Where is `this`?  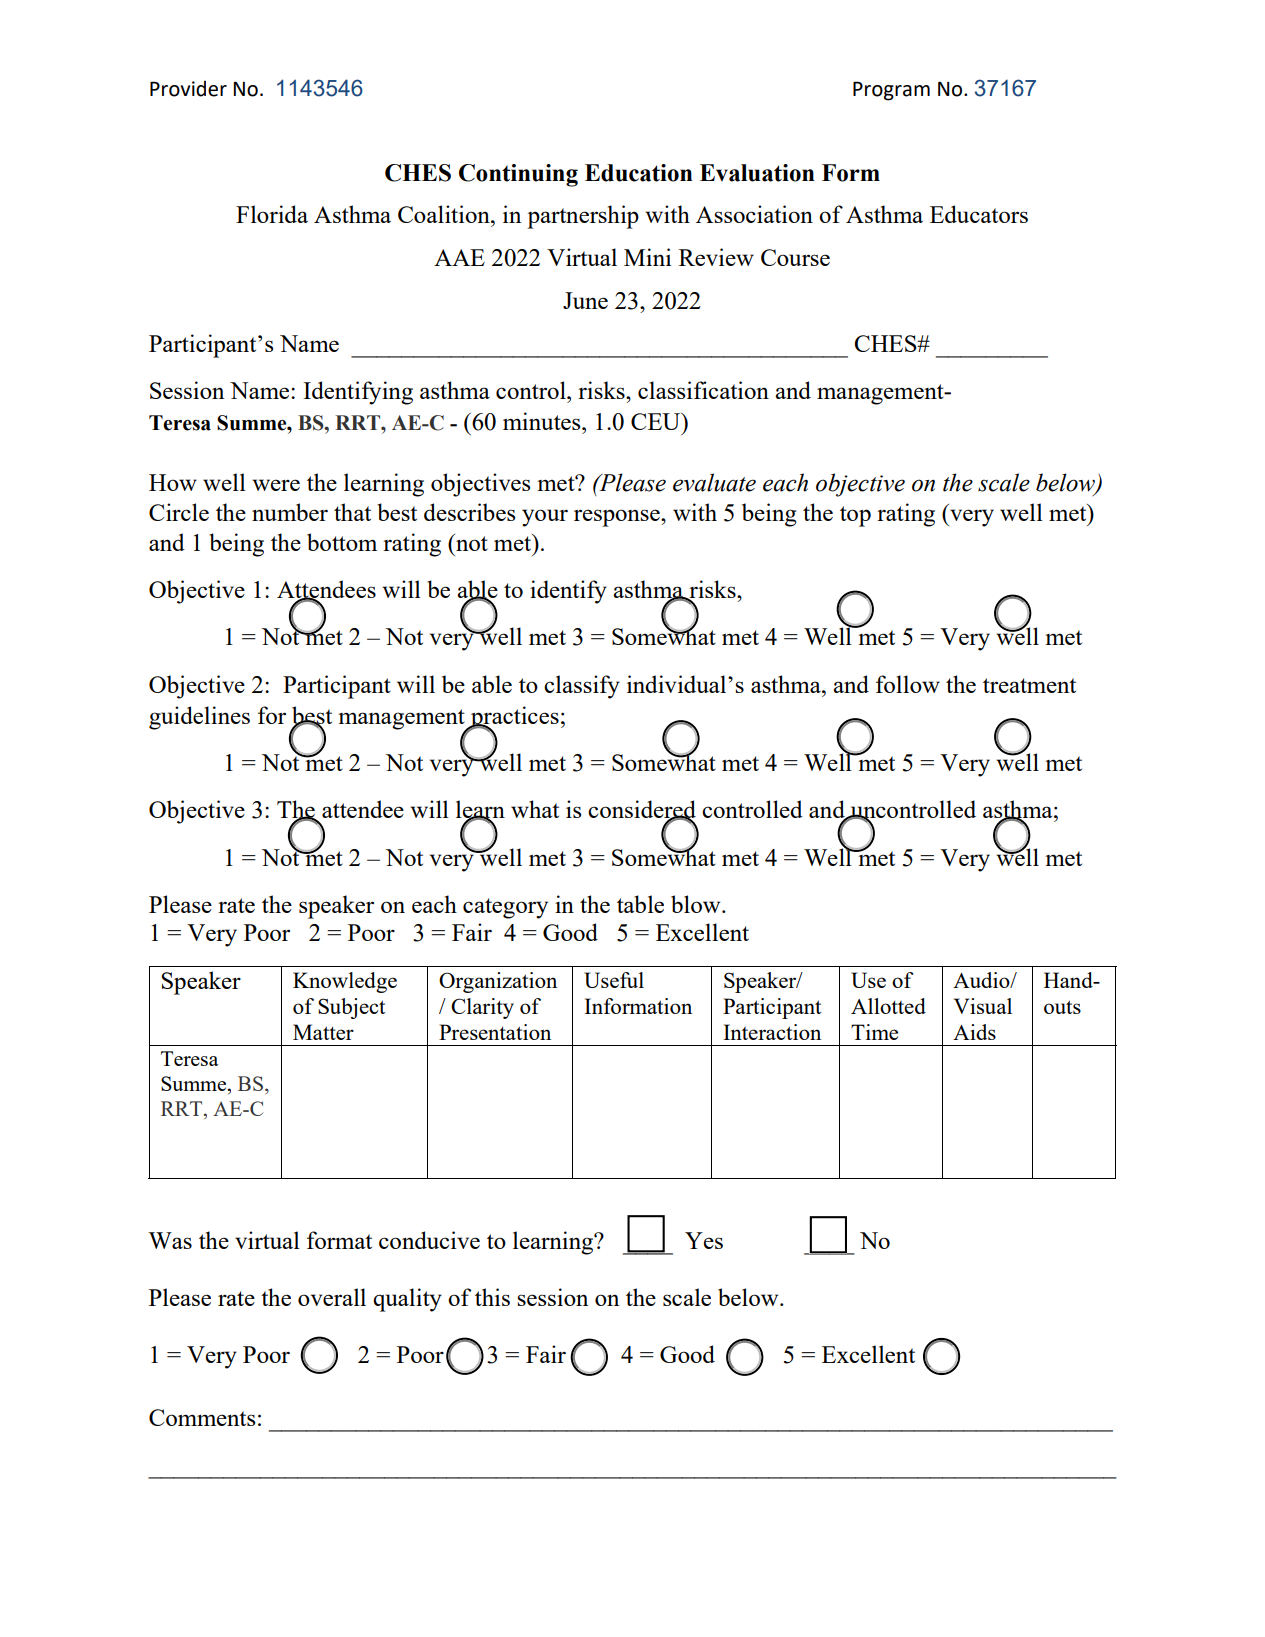
this is located at coordinates (492, 1297).
